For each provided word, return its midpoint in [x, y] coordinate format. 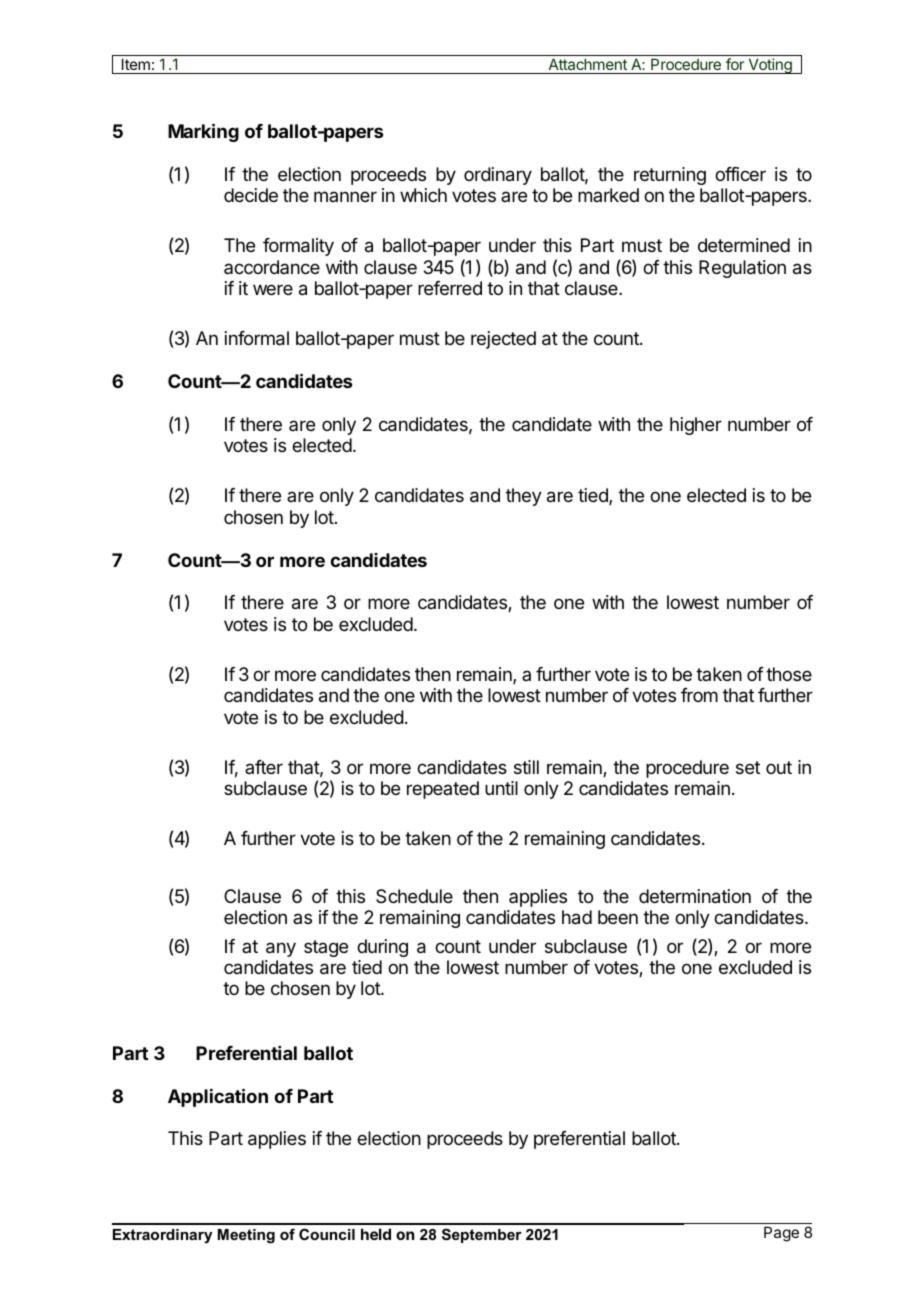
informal [257, 338]
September [482, 1235]
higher [696, 426]
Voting [770, 66]
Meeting [246, 1236]
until [501, 788]
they [524, 497]
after [264, 767]
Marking [203, 132]
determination [695, 896]
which [423, 195]
